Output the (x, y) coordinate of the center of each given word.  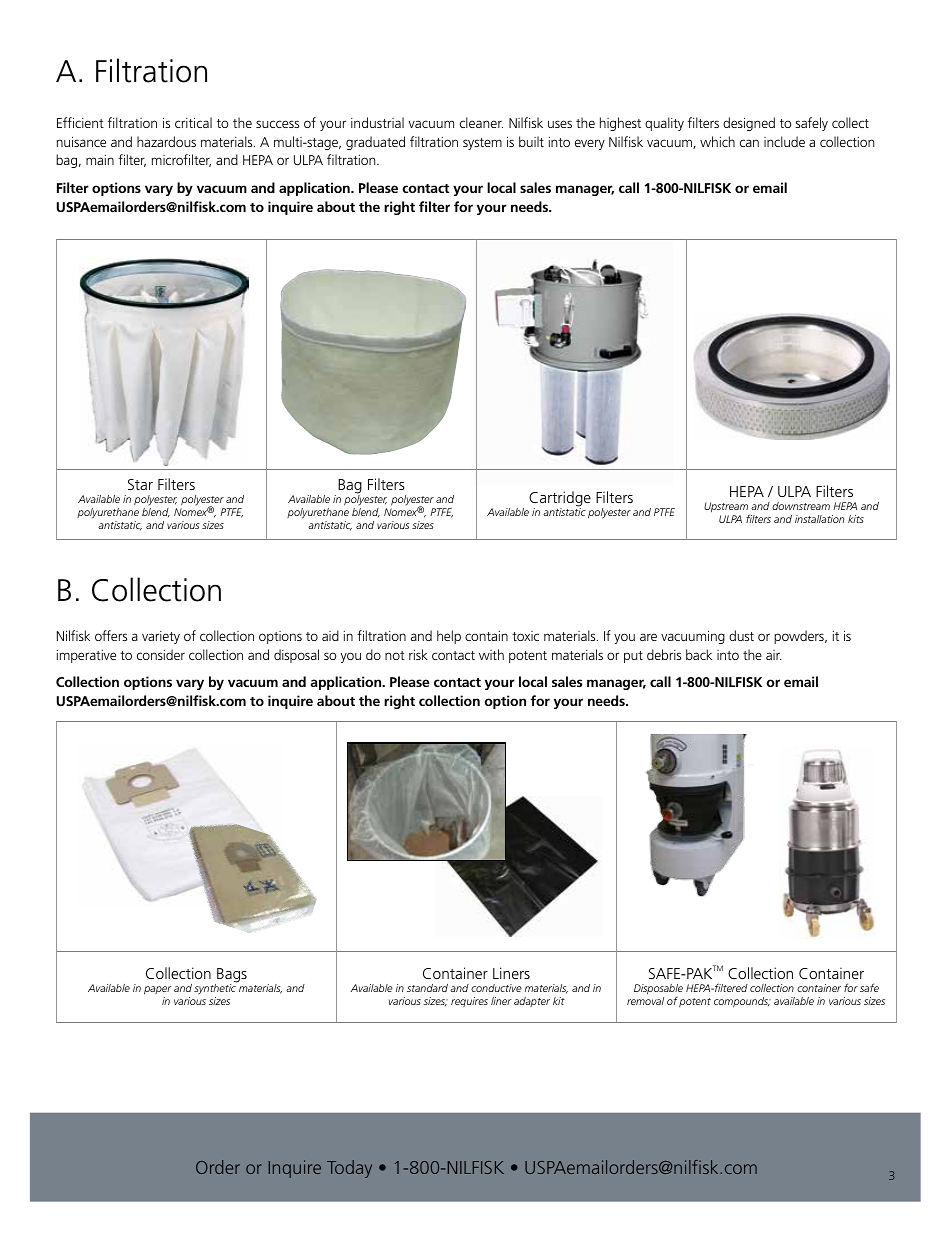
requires (469, 1002)
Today (349, 1169)
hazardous (166, 141)
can (749, 143)
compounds (742, 1002)
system (482, 144)
